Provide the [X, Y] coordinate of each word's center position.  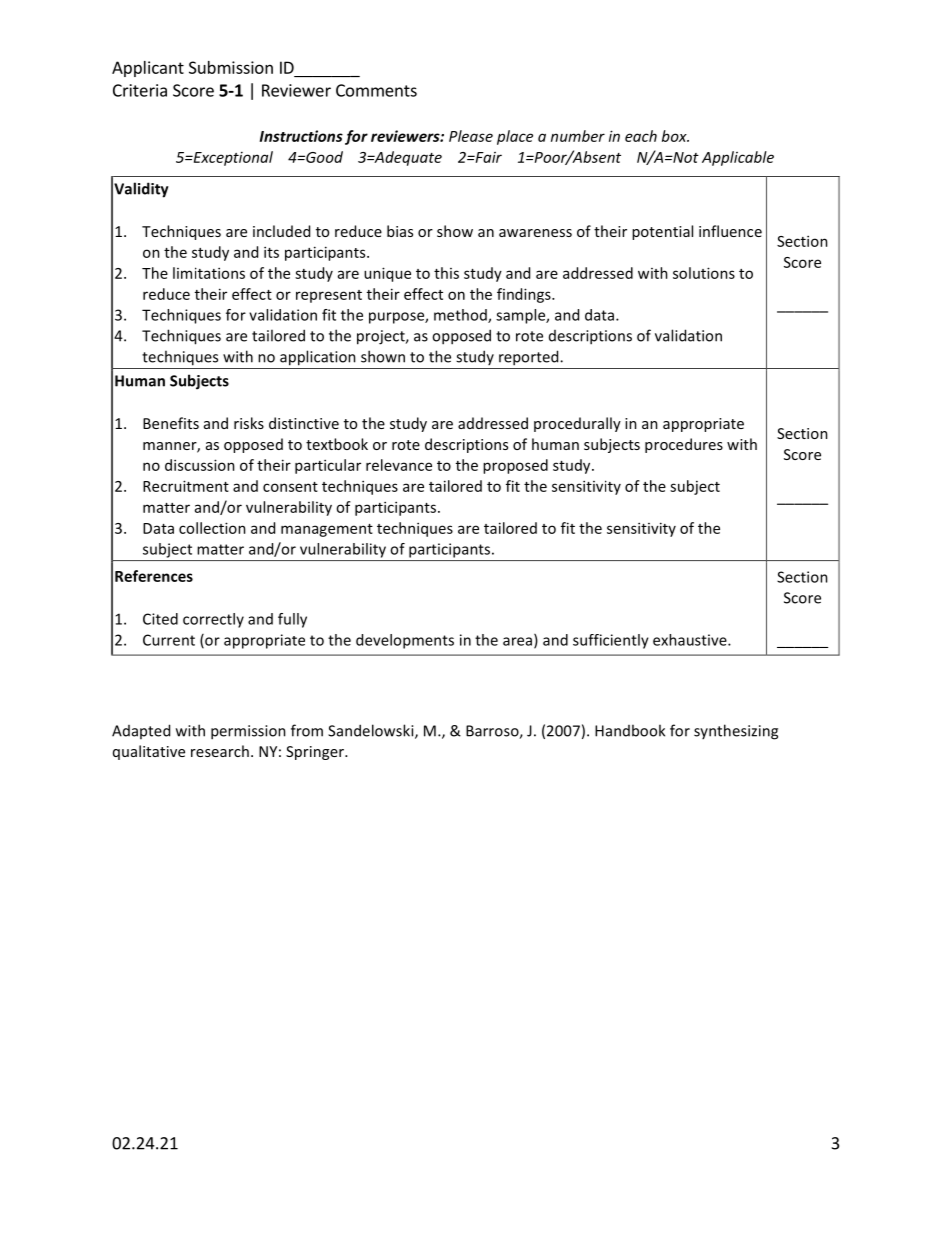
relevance [399, 465]
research [220, 751]
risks [249, 423]
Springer [316, 753]
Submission [231, 67]
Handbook [630, 730]
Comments [376, 90]
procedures [684, 445]
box [675, 136]
